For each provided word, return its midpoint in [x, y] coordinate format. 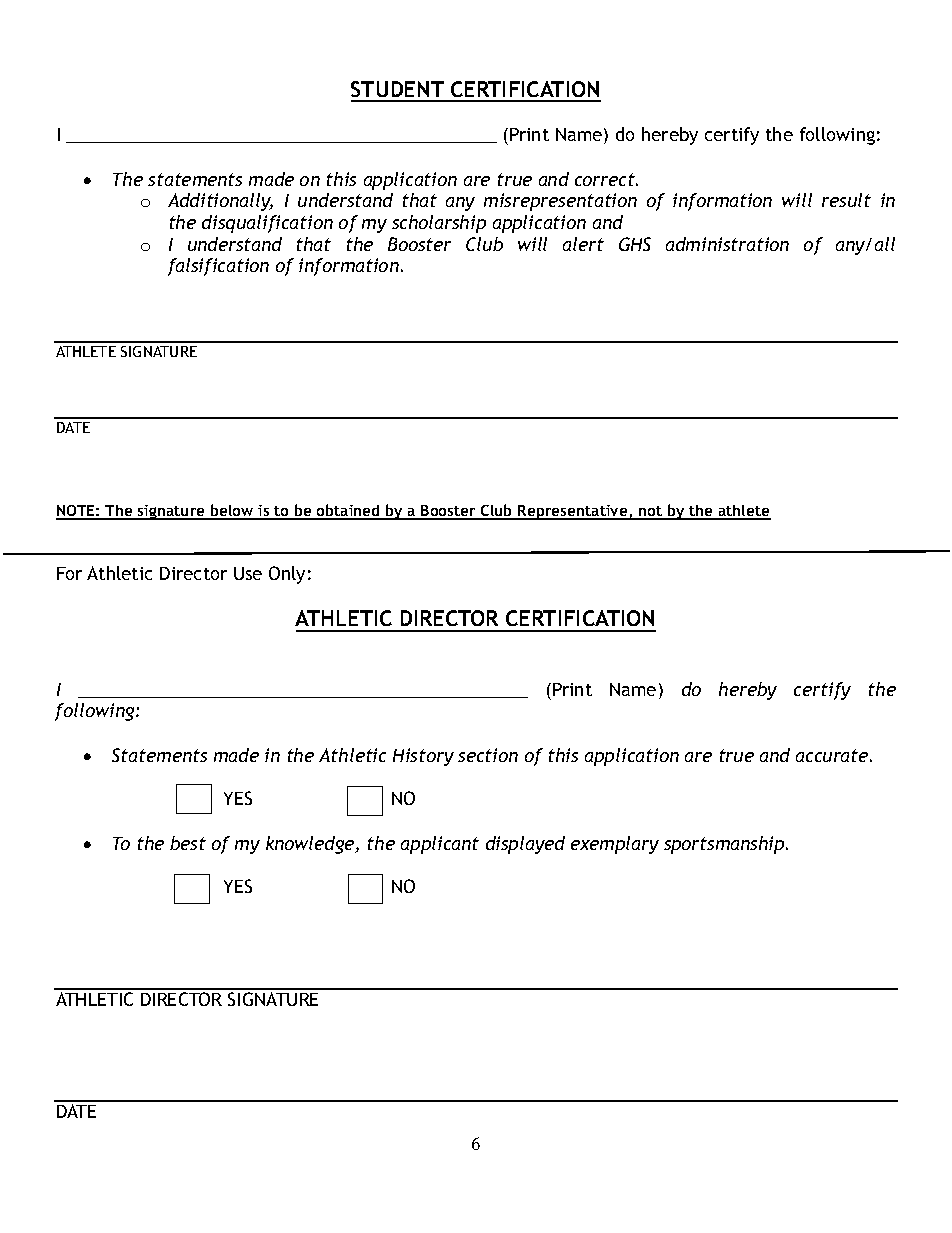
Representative [573, 512]
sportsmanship [725, 845]
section [488, 755]
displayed [525, 845]
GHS [635, 244]
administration [727, 244]
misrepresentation [560, 202]
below [232, 511]
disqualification [267, 224]
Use [248, 573]
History [423, 757]
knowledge [311, 845]
